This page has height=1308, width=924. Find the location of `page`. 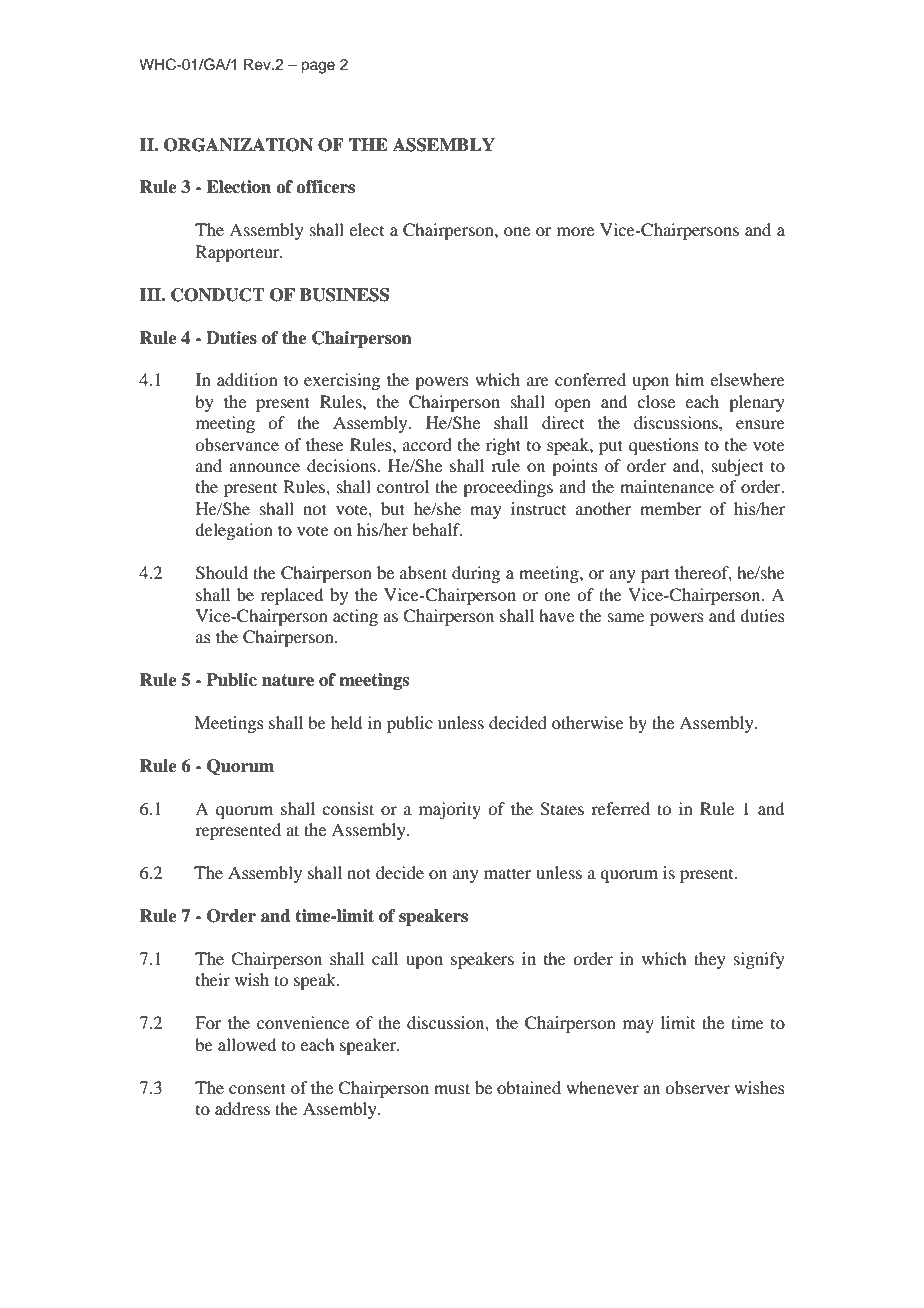

page is located at coordinates (318, 67).
